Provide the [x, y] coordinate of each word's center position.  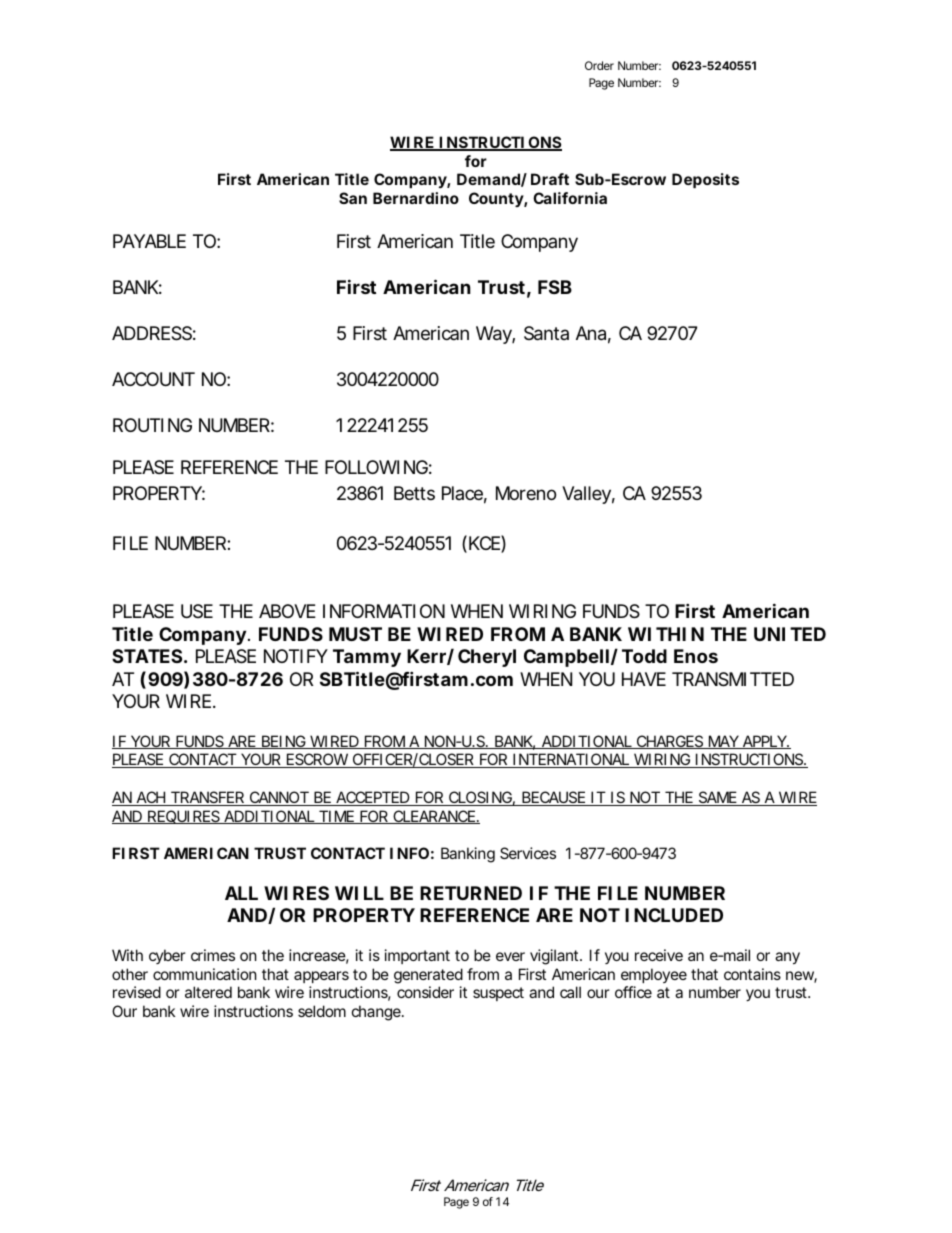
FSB [555, 287]
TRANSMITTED [733, 679]
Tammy [367, 658]
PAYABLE [149, 241]
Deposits [705, 180]
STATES [147, 656]
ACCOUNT [153, 379]
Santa [546, 333]
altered [208, 992]
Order [599, 65]
